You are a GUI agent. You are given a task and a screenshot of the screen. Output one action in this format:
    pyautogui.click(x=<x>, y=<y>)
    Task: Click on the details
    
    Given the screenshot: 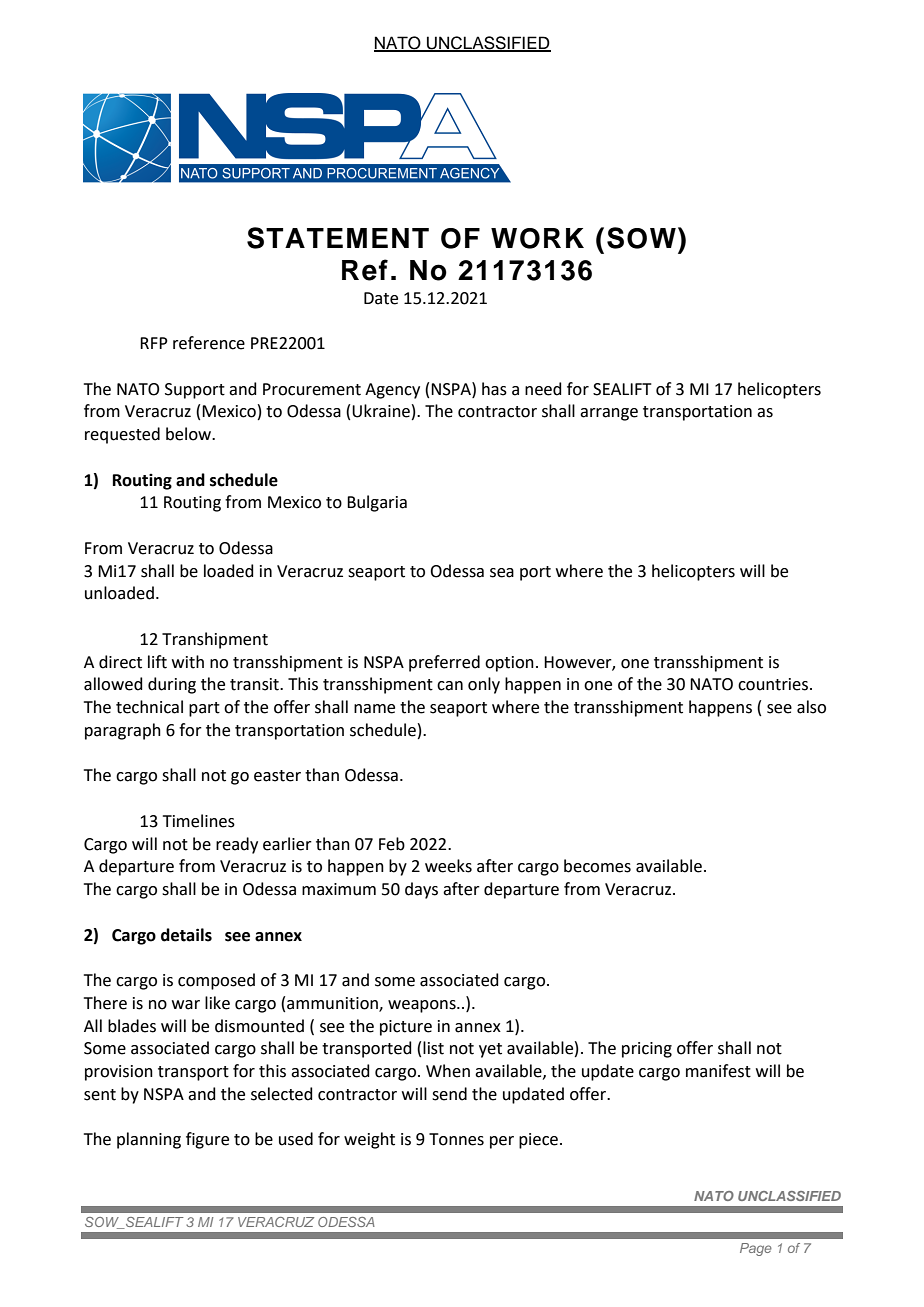 What is the action you would take?
    pyautogui.click(x=186, y=935)
